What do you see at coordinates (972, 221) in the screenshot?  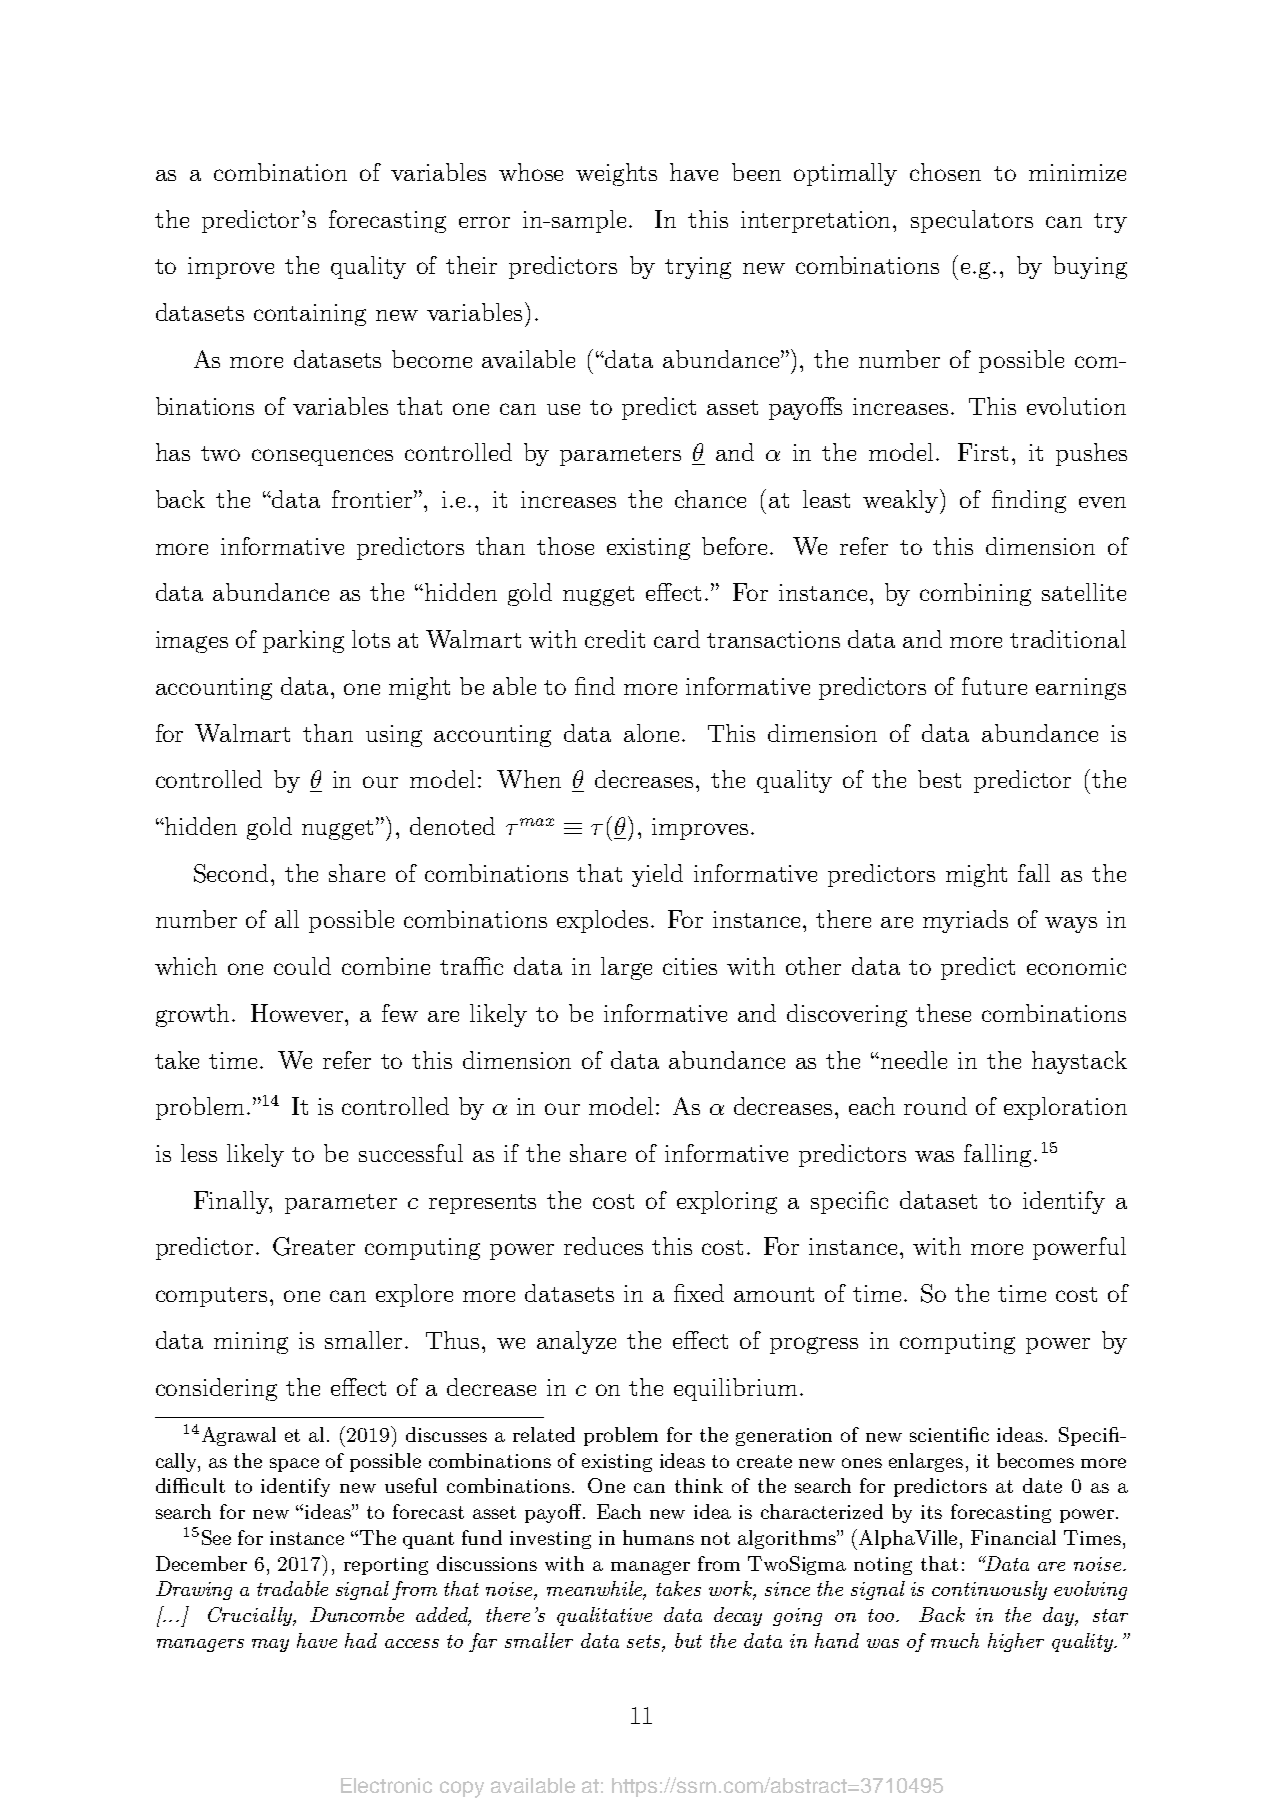 I see `speculators` at bounding box center [972, 221].
